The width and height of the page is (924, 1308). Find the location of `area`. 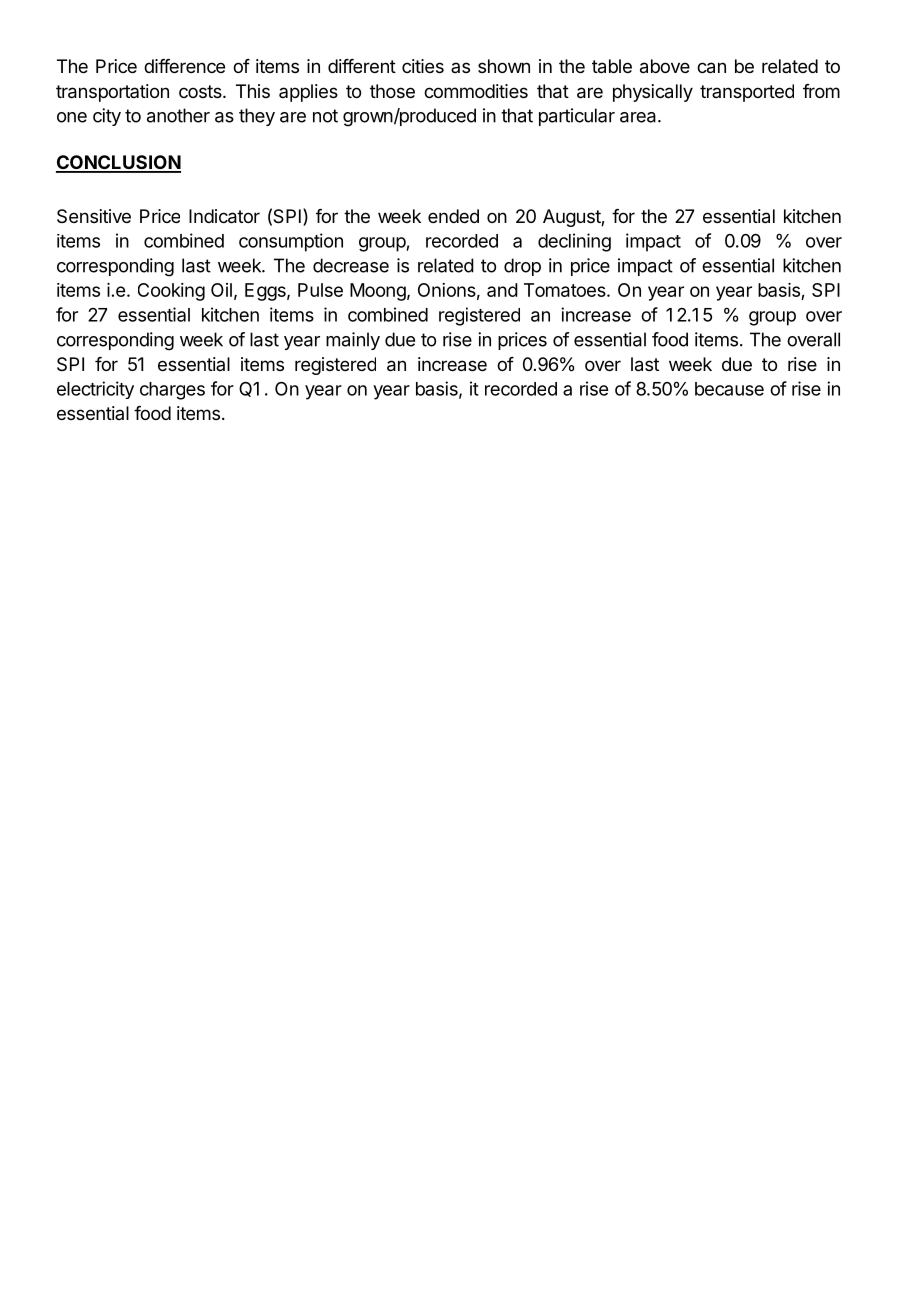

area is located at coordinates (639, 117).
